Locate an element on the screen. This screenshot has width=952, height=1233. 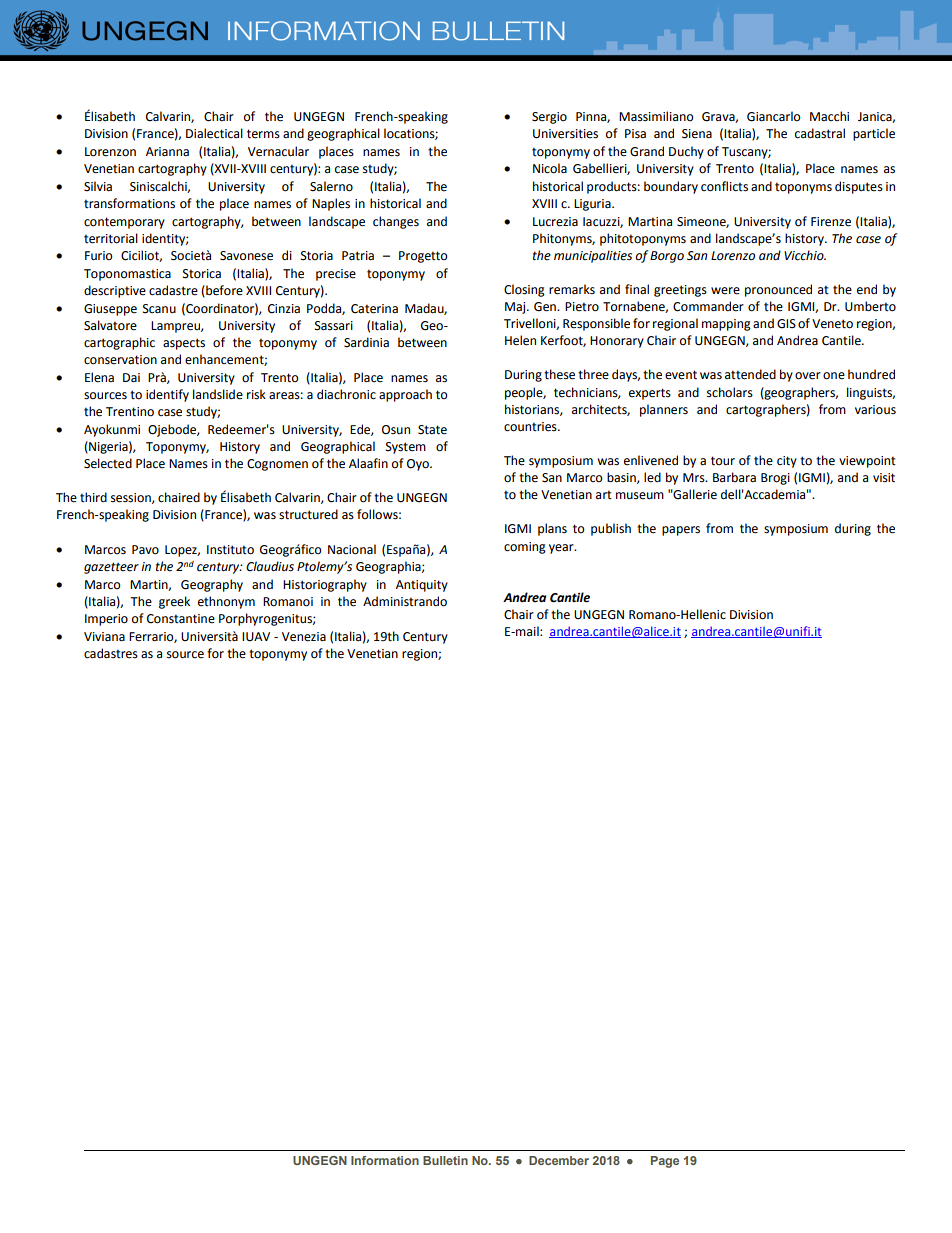
Arianna is located at coordinates (167, 152).
